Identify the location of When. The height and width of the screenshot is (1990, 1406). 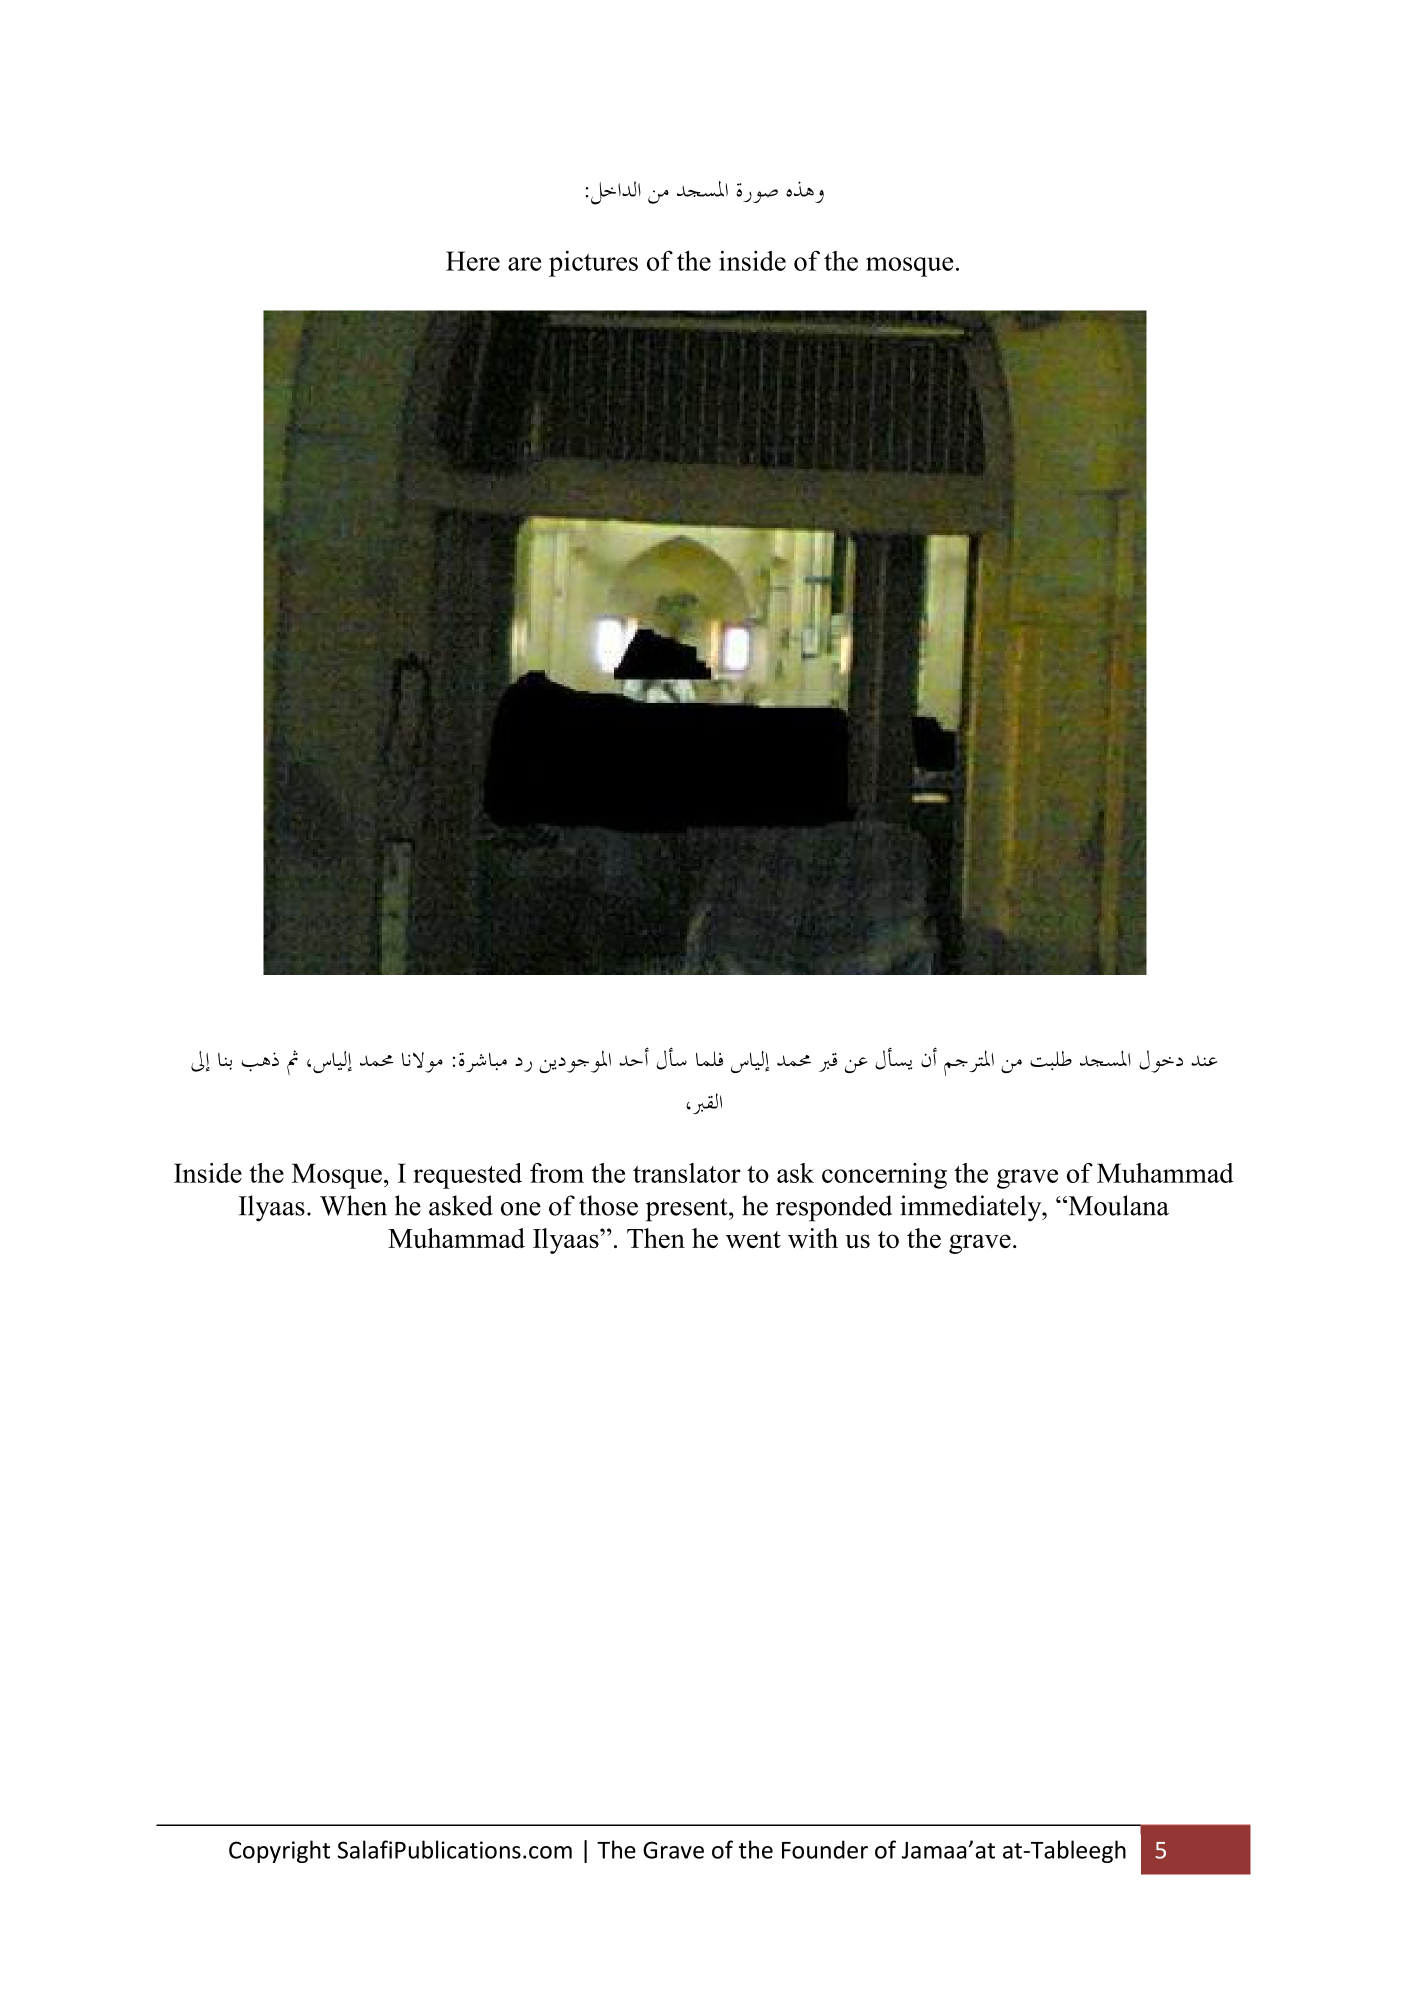
(353, 1205).
